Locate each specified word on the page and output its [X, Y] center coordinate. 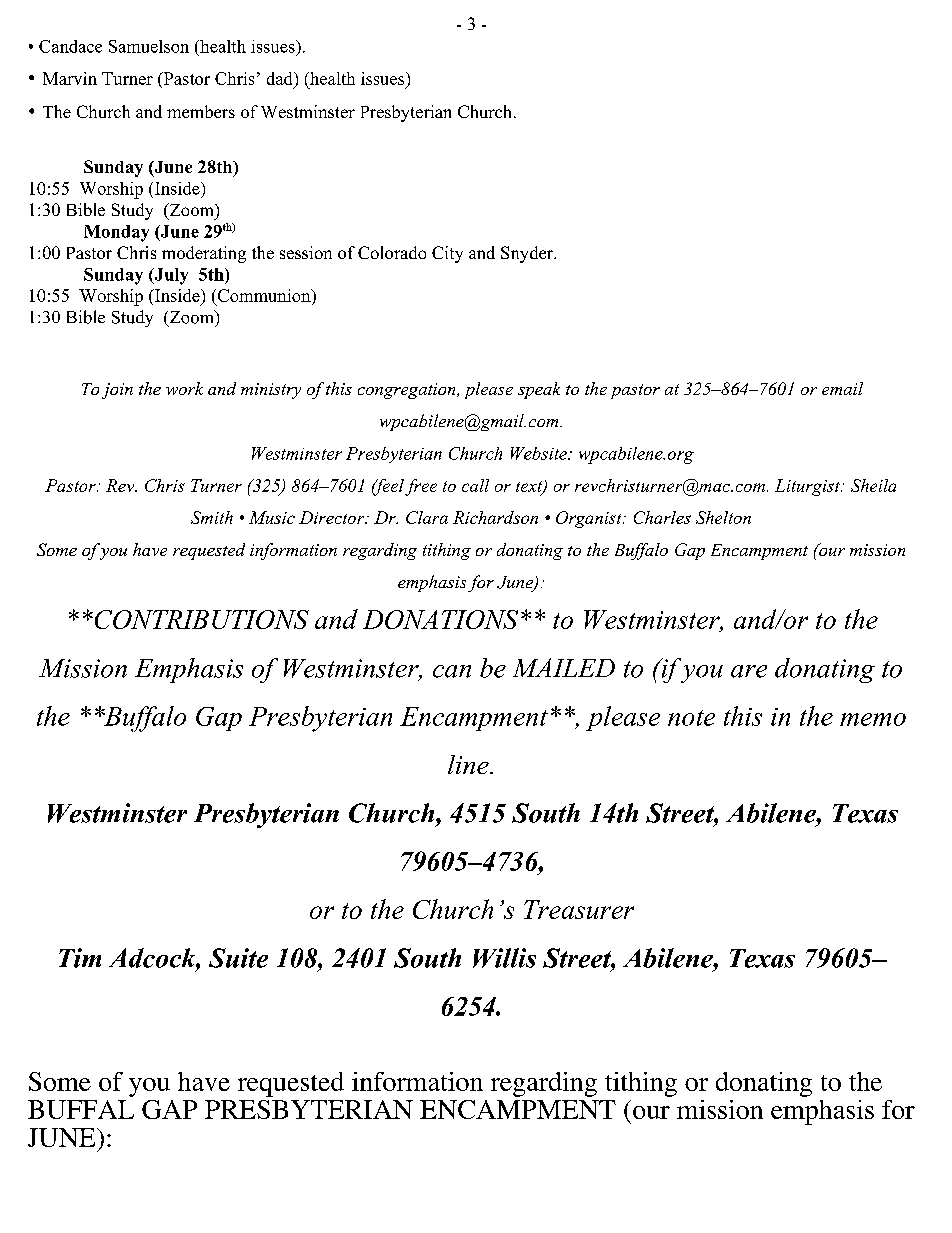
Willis [504, 958]
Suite [238, 958]
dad [281, 78]
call [475, 485]
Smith [212, 517]
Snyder [528, 254]
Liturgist [808, 487]
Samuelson [149, 46]
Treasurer [579, 909]
